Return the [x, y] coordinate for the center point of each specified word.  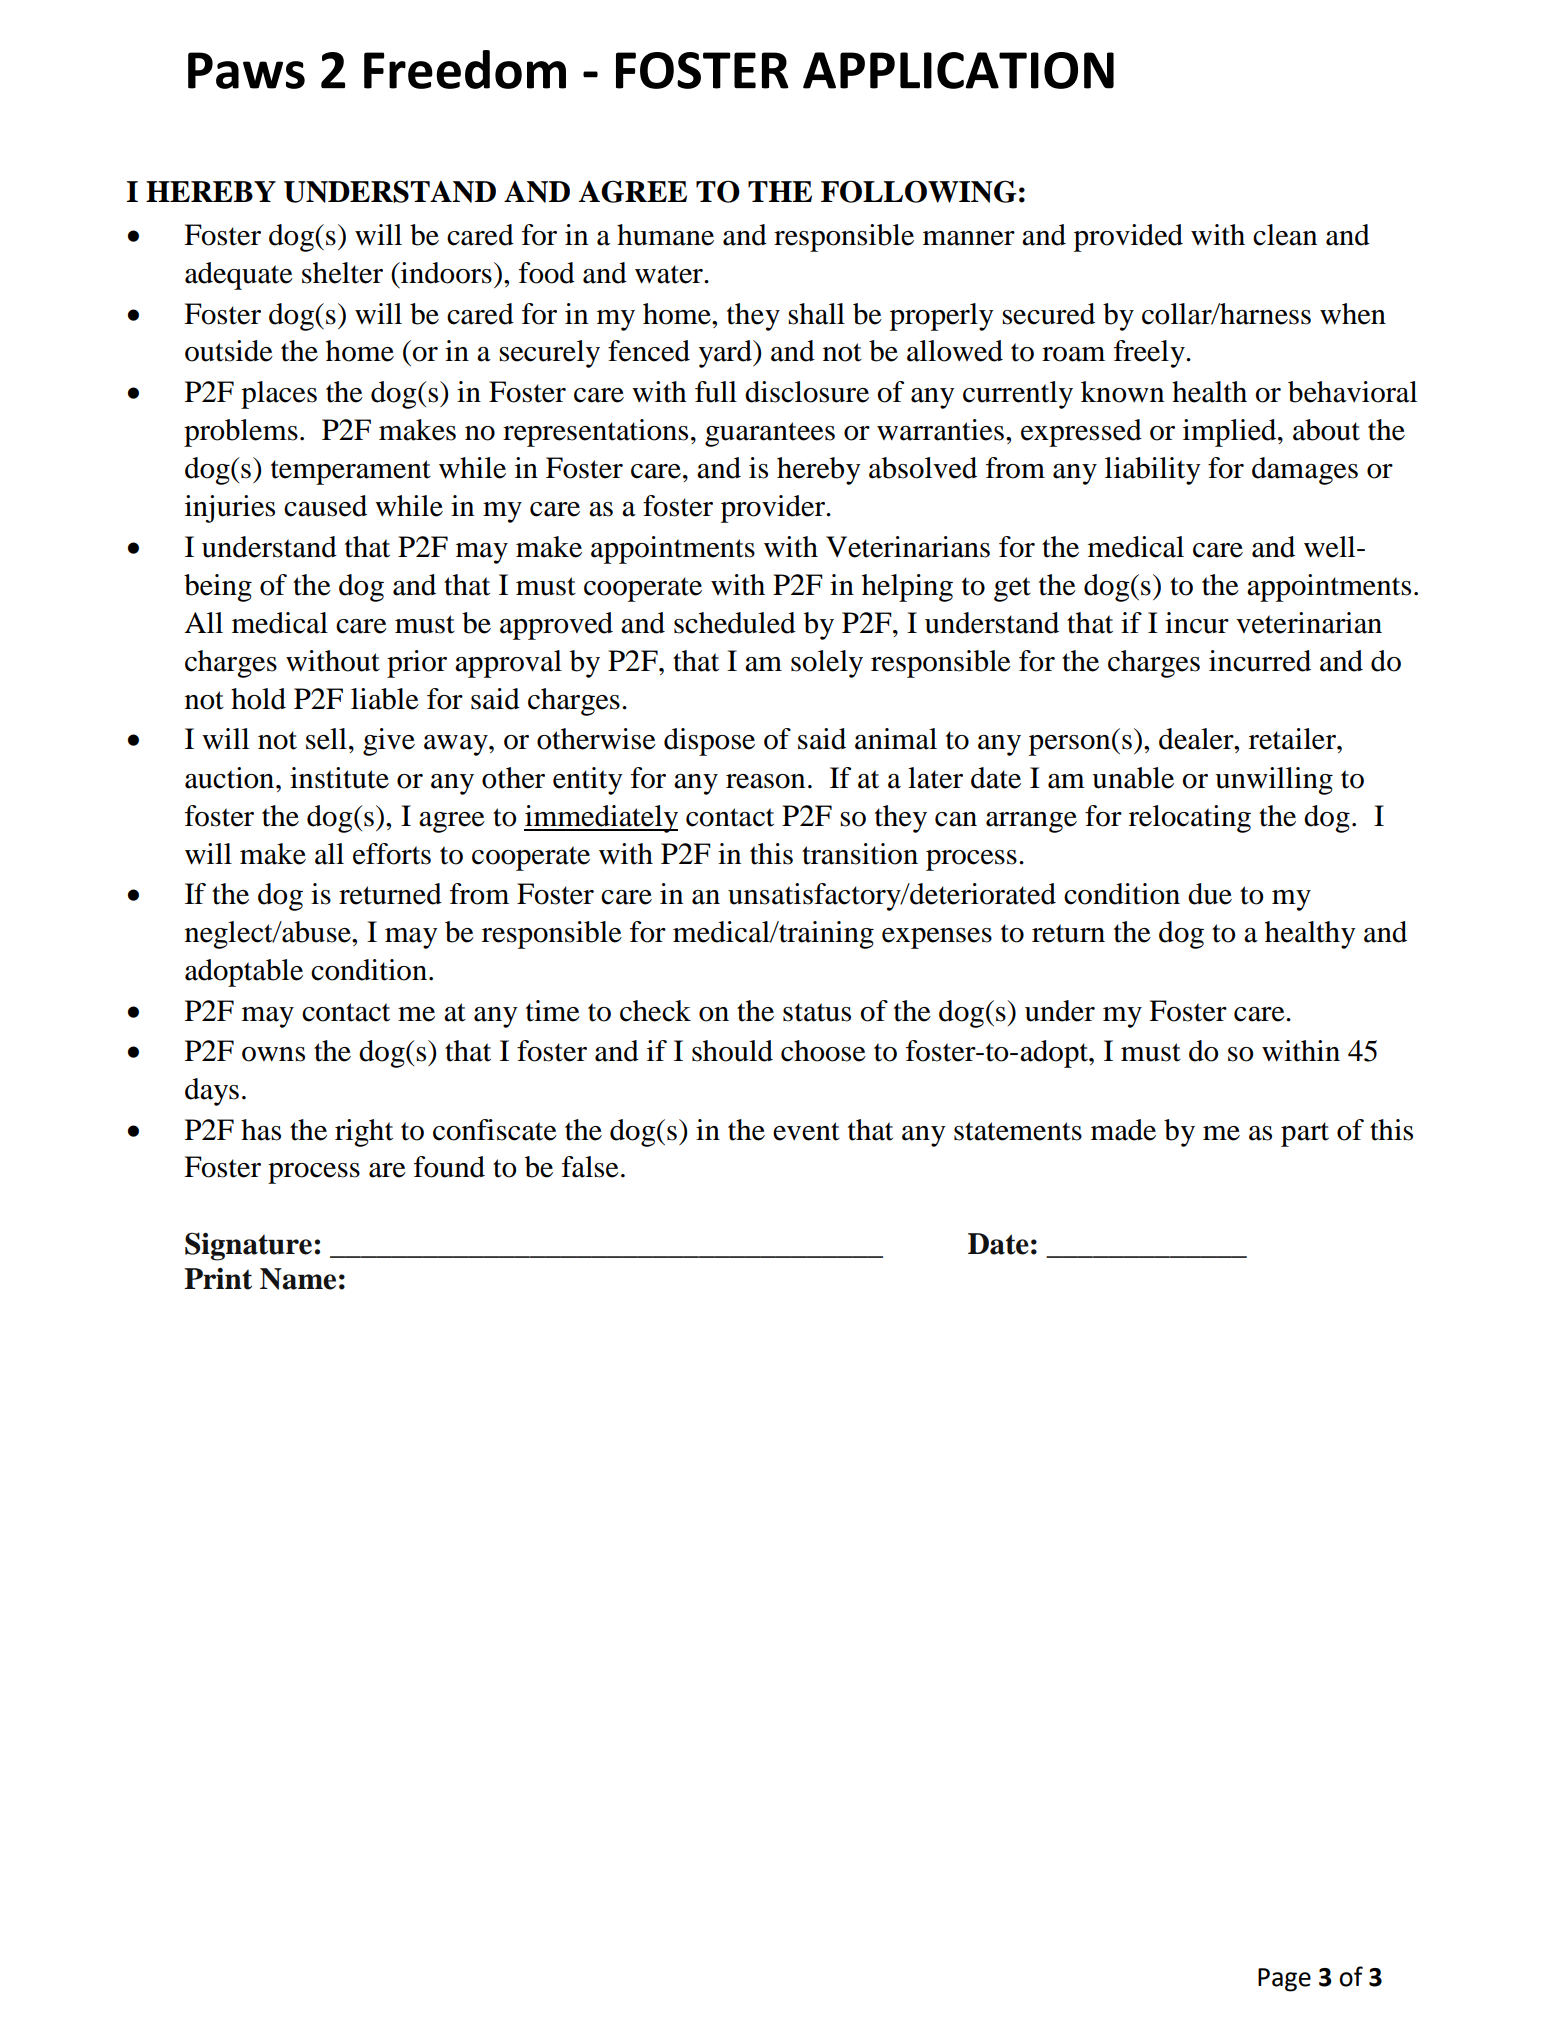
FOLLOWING [919, 191]
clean [1285, 235]
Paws [246, 70]
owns [273, 1054]
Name [298, 1279]
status [817, 1012]
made [1123, 1130]
